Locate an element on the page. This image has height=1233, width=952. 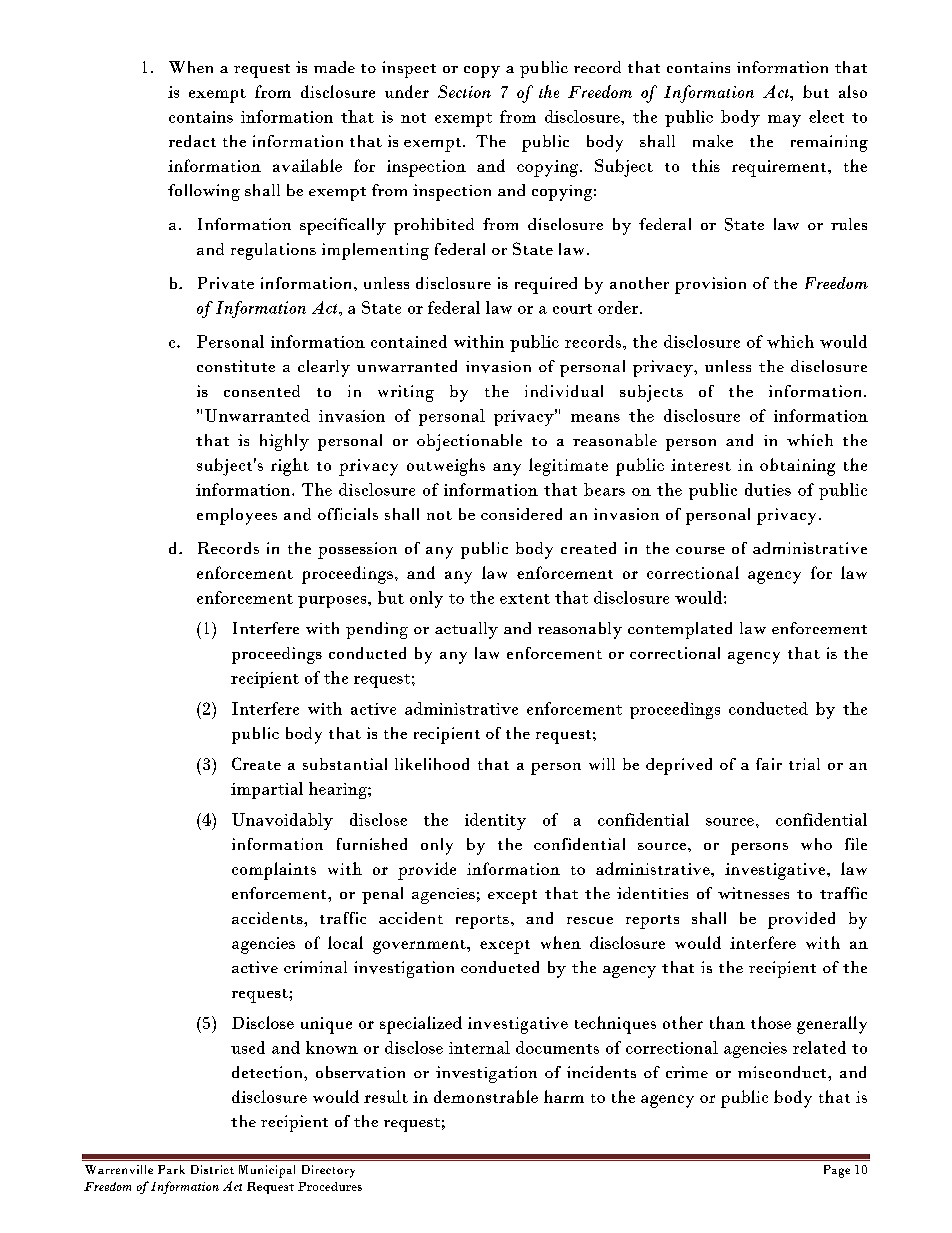
obtaining is located at coordinates (797, 467).
